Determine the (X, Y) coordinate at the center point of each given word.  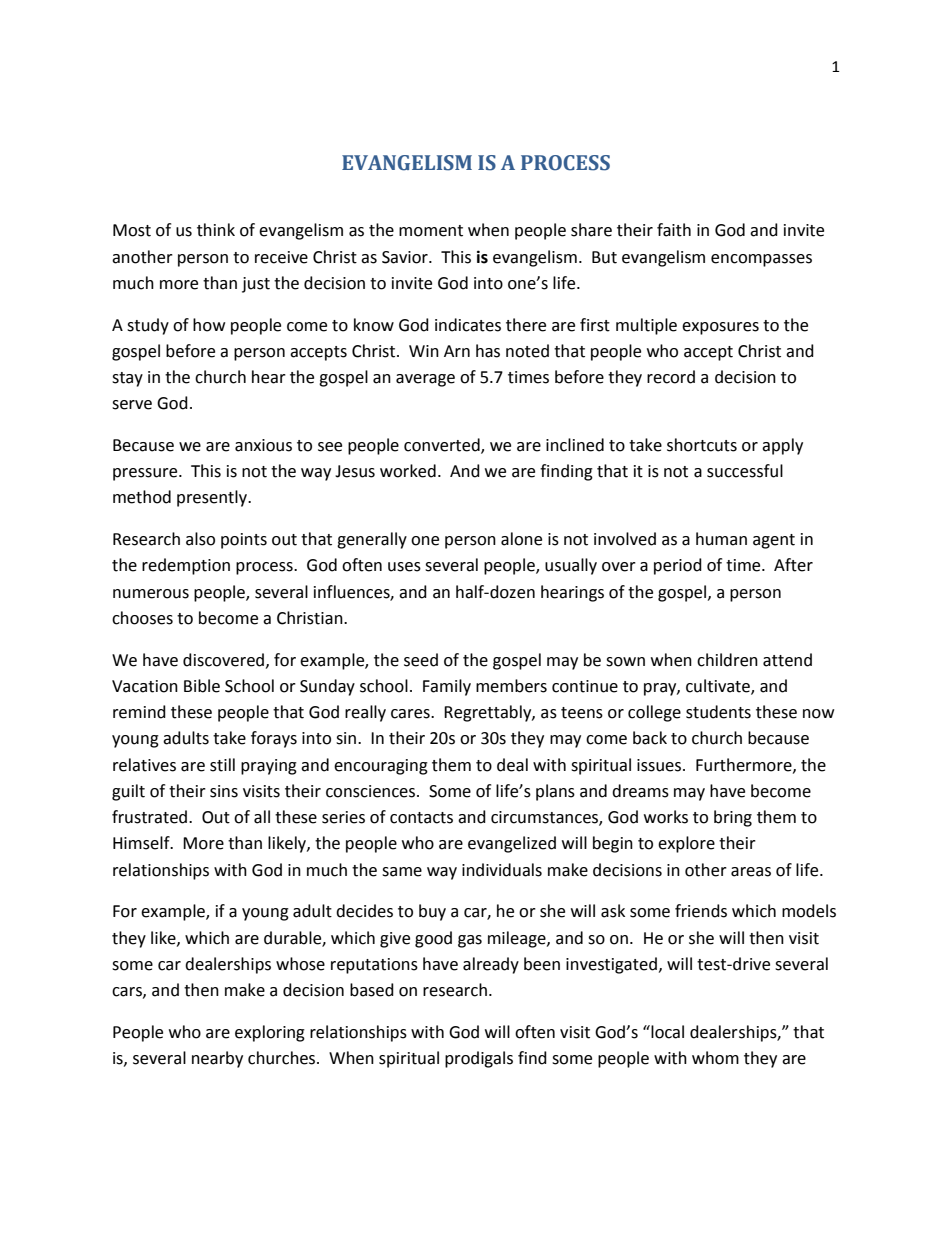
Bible (202, 686)
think (216, 230)
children (727, 660)
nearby (217, 1059)
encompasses (761, 260)
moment (431, 231)
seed (421, 660)
